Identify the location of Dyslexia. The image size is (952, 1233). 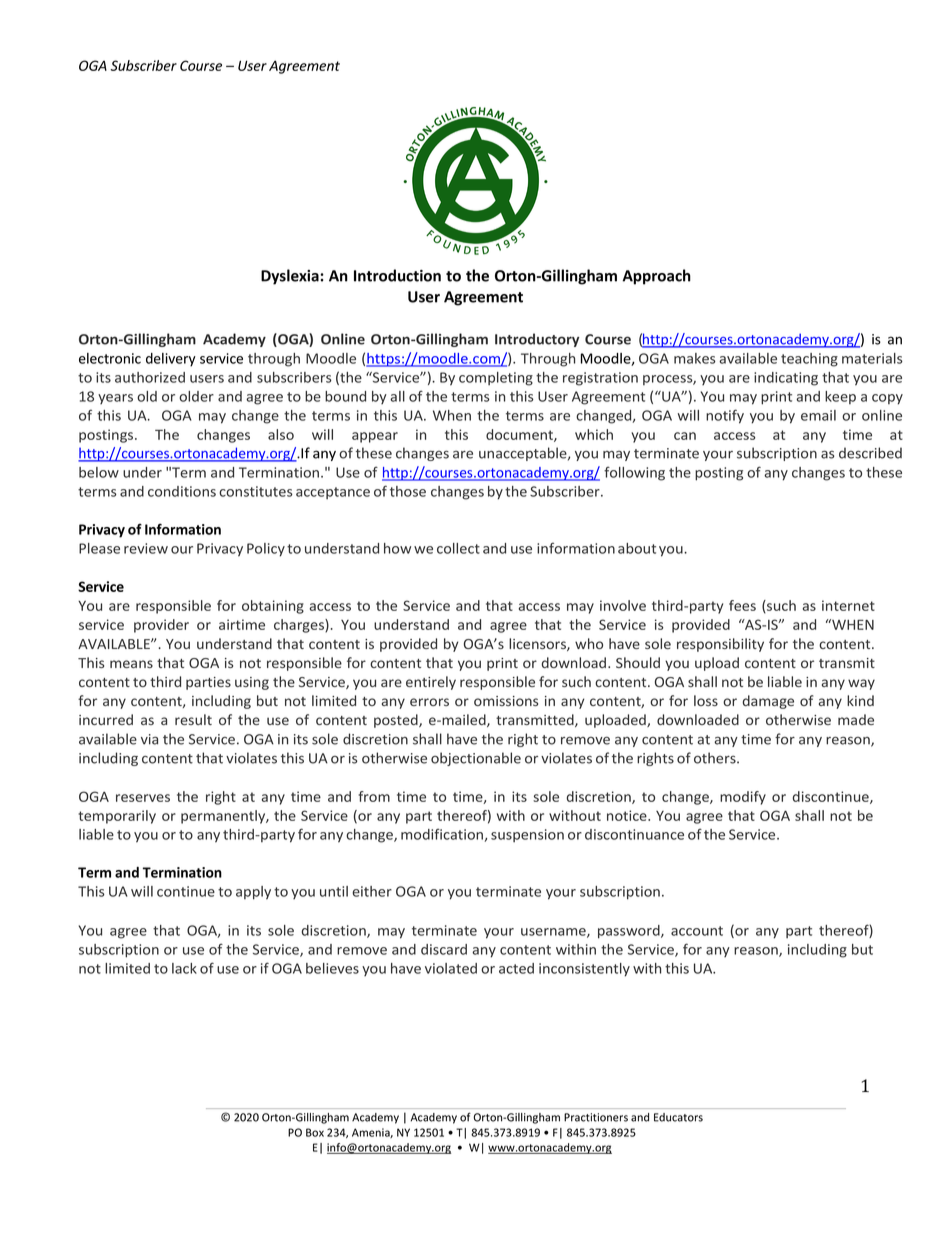
(291, 277).
